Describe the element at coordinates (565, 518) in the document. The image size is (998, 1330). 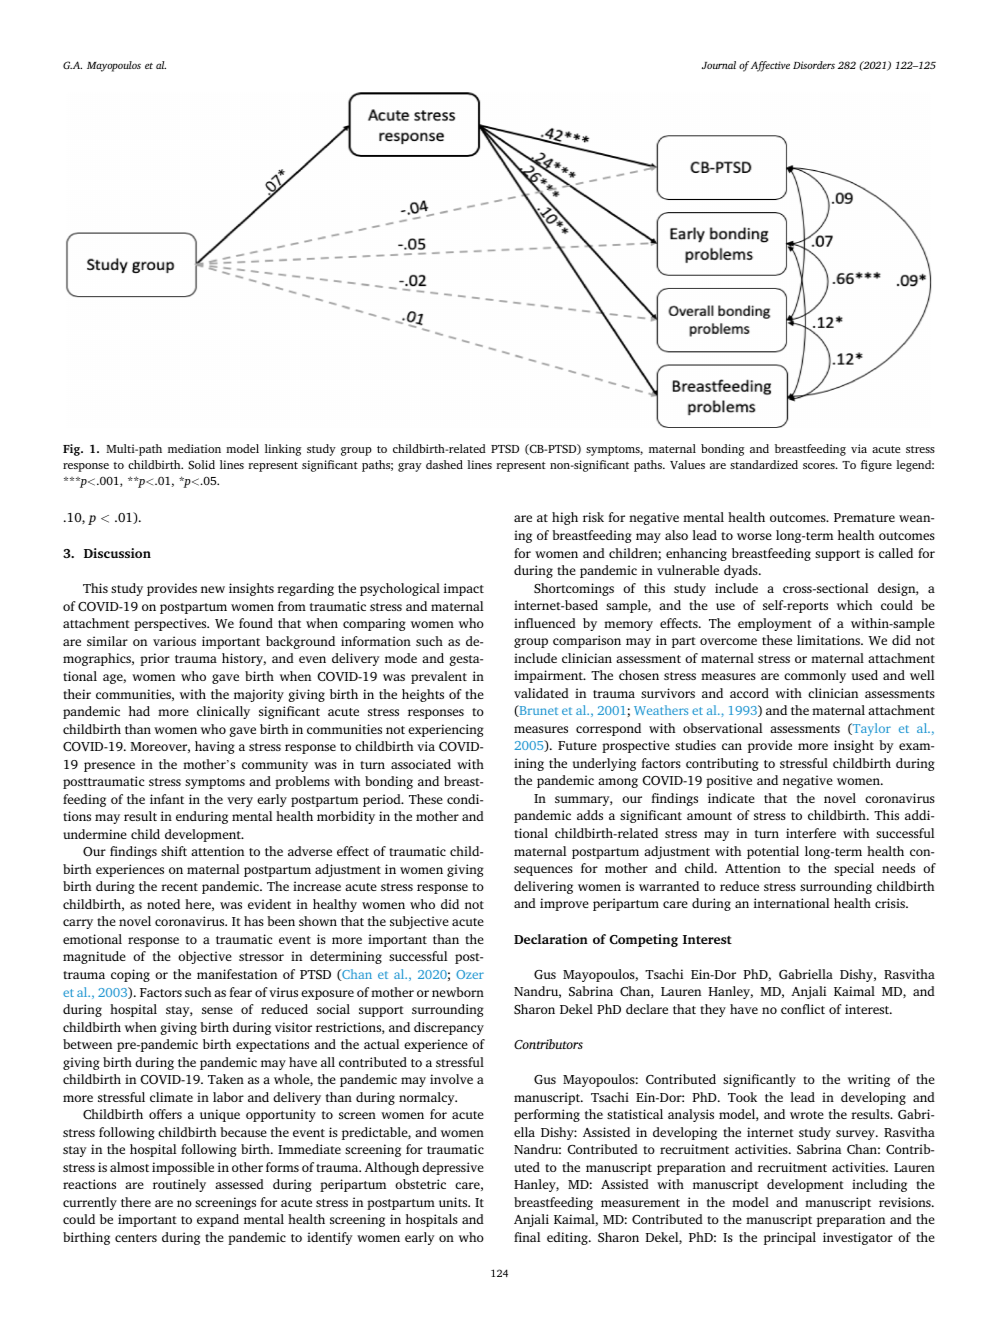
I see `high` at that location.
